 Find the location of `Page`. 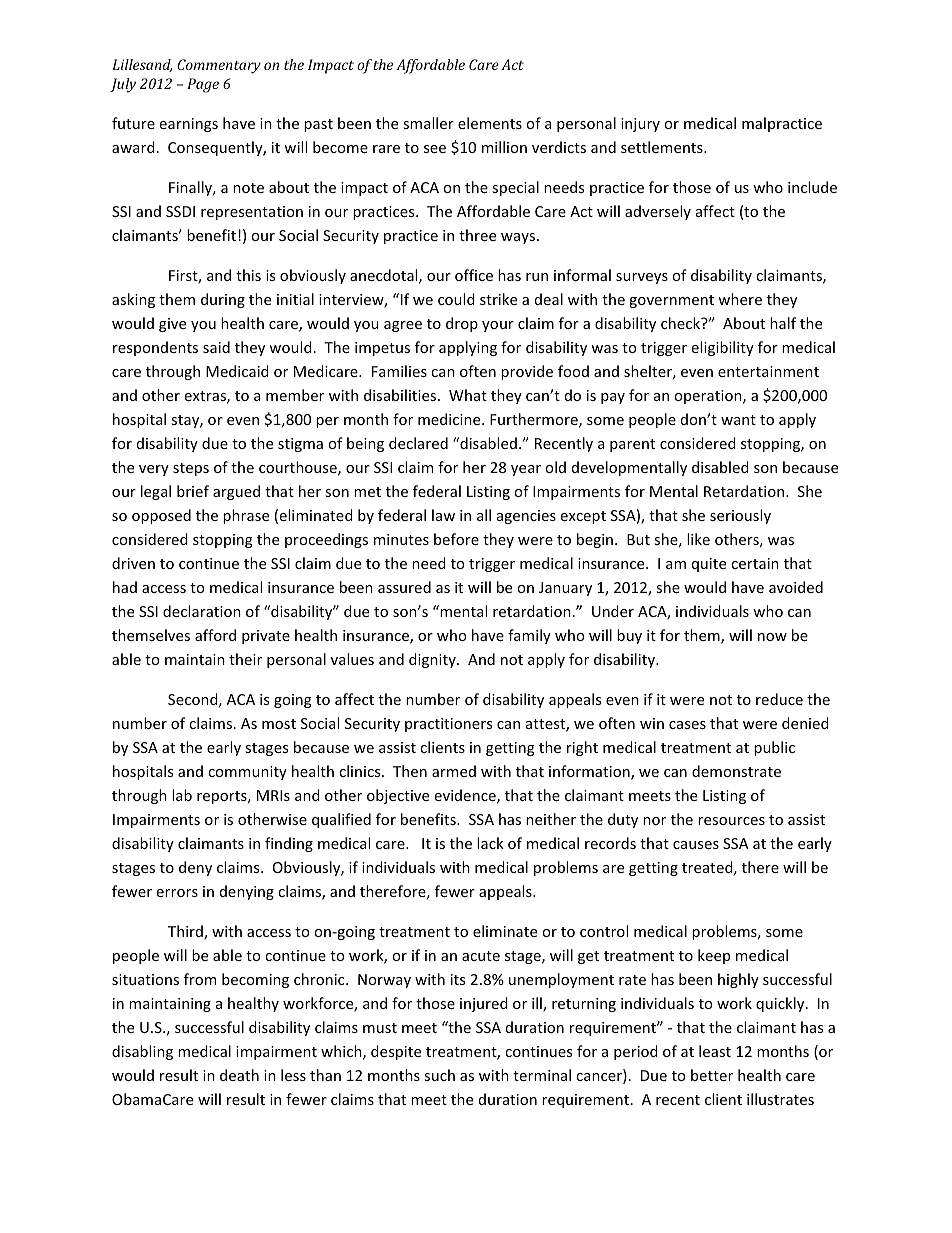

Page is located at coordinates (203, 85).
